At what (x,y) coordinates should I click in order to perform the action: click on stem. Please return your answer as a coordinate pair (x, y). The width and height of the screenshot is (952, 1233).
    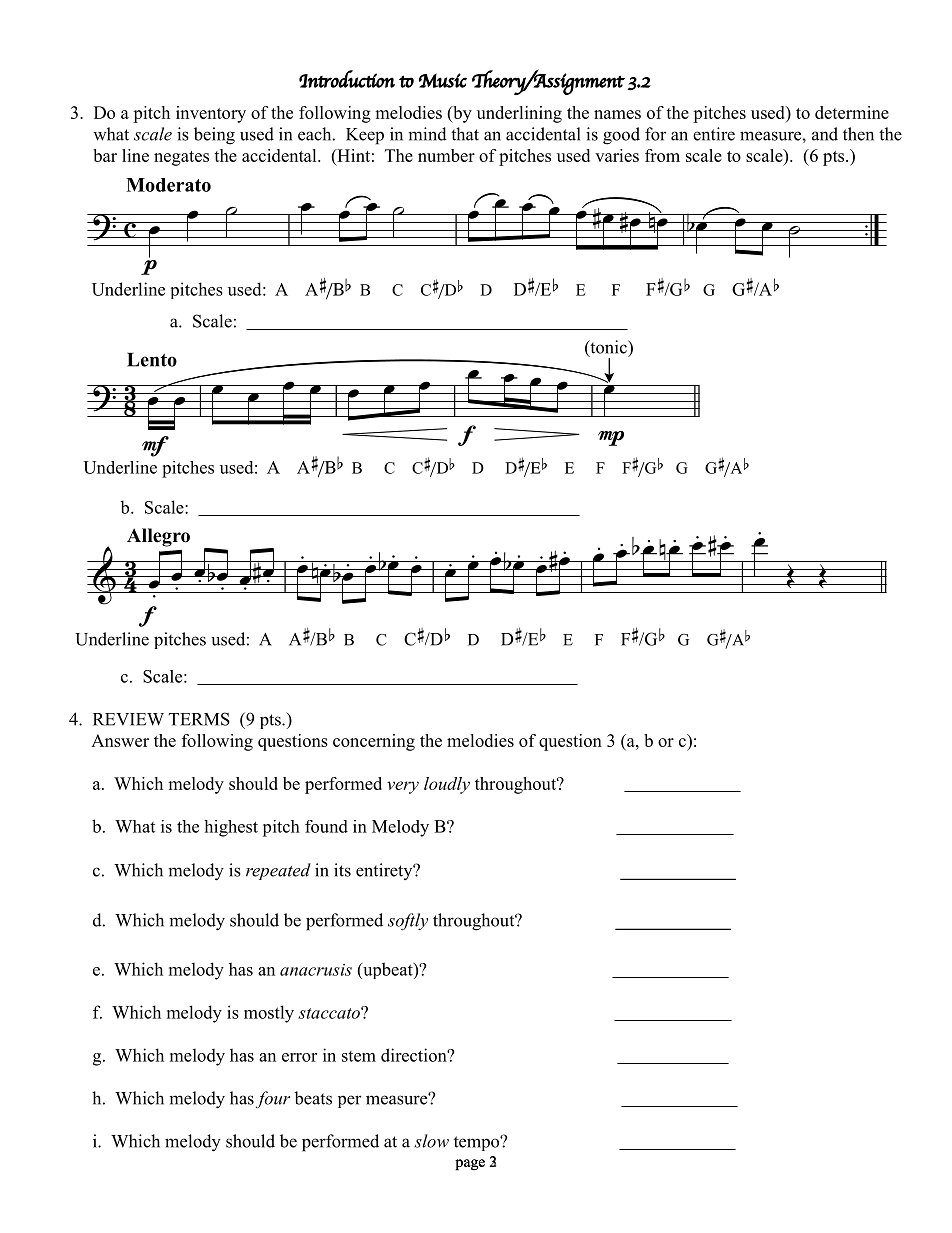
    Looking at the image, I should click on (359, 1056).
